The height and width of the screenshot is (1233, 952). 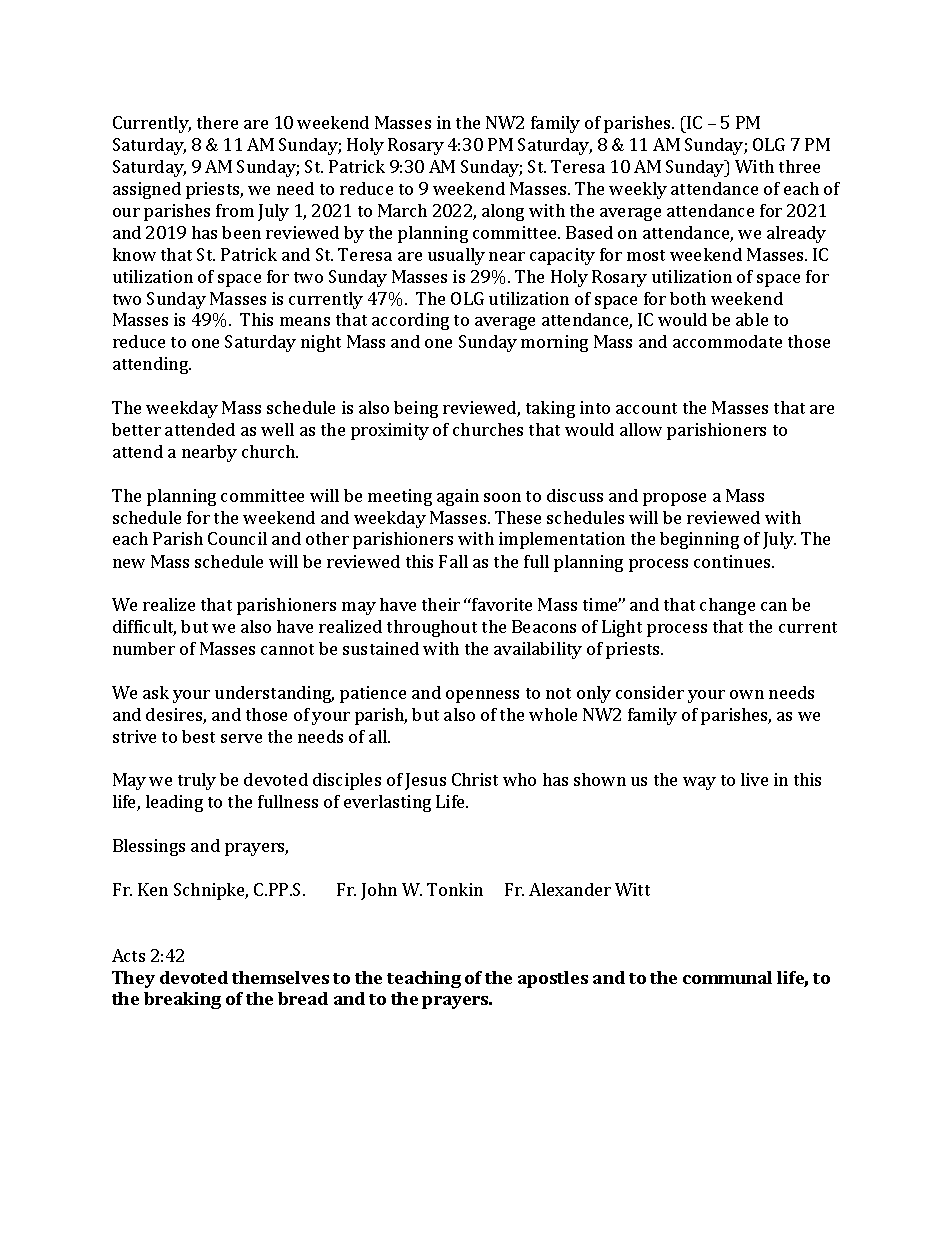 What do you see at coordinates (727, 977) in the screenshot?
I see `communal` at bounding box center [727, 977].
